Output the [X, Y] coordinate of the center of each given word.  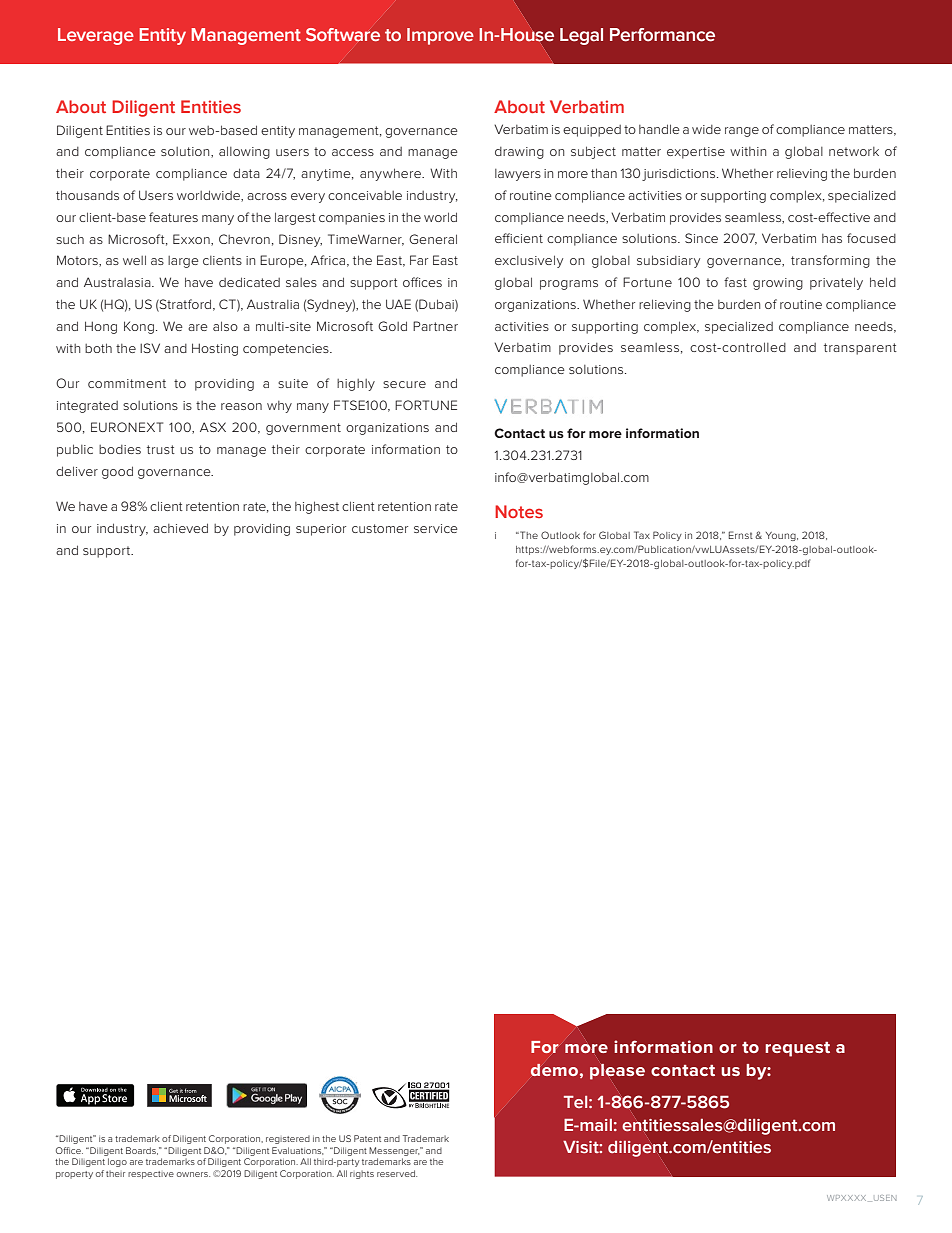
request [797, 1049]
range [742, 132]
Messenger [395, 1151]
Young [782, 536]
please [617, 1071]
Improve [440, 36]
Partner [435, 326]
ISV [150, 348]
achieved [180, 528]
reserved [397, 1173]
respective [151, 1175]
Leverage [96, 36]
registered [288, 1140]
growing [778, 284]
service [436, 528]
